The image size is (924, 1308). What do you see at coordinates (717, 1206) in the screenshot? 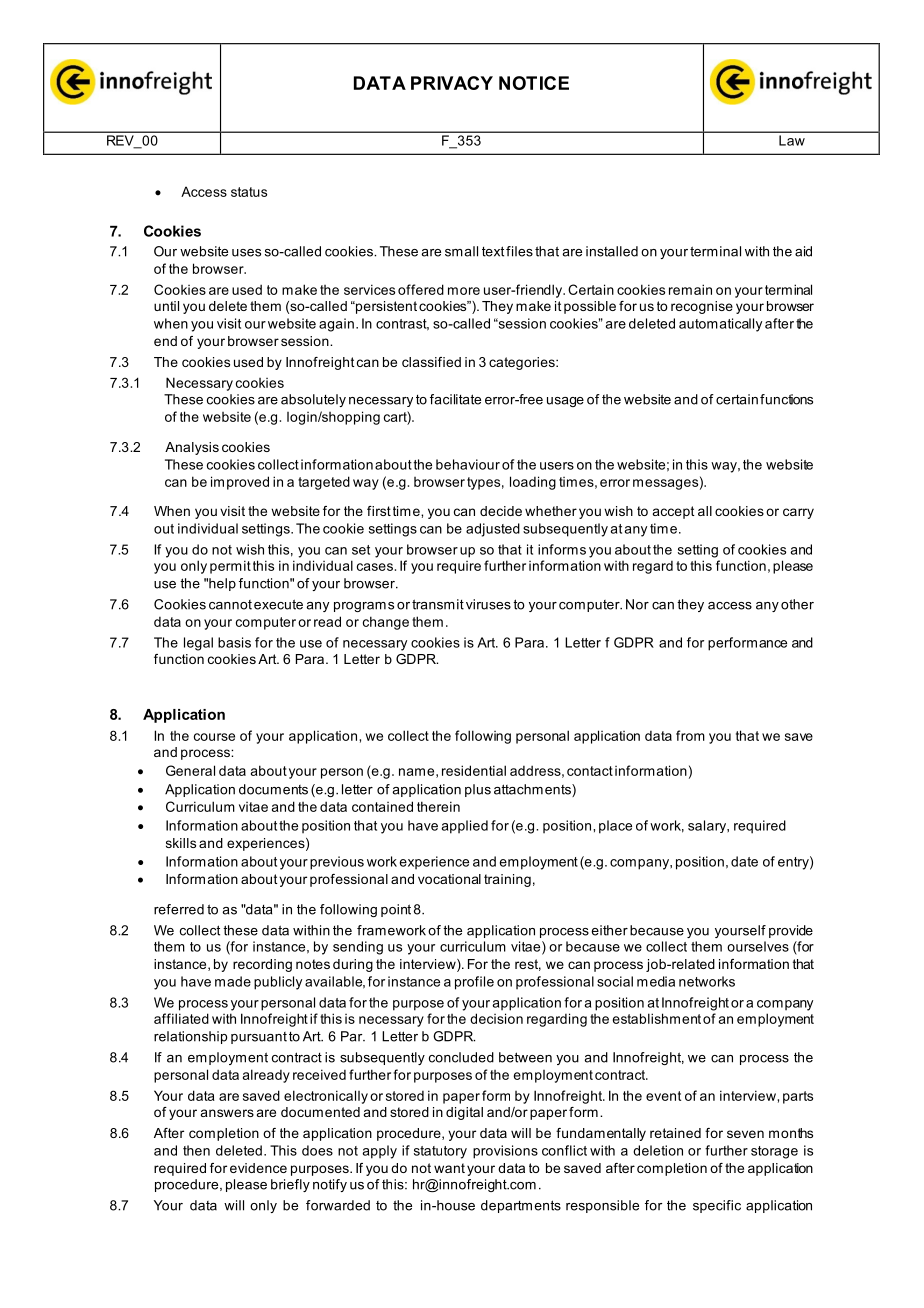
I see `specific` at bounding box center [717, 1206].
